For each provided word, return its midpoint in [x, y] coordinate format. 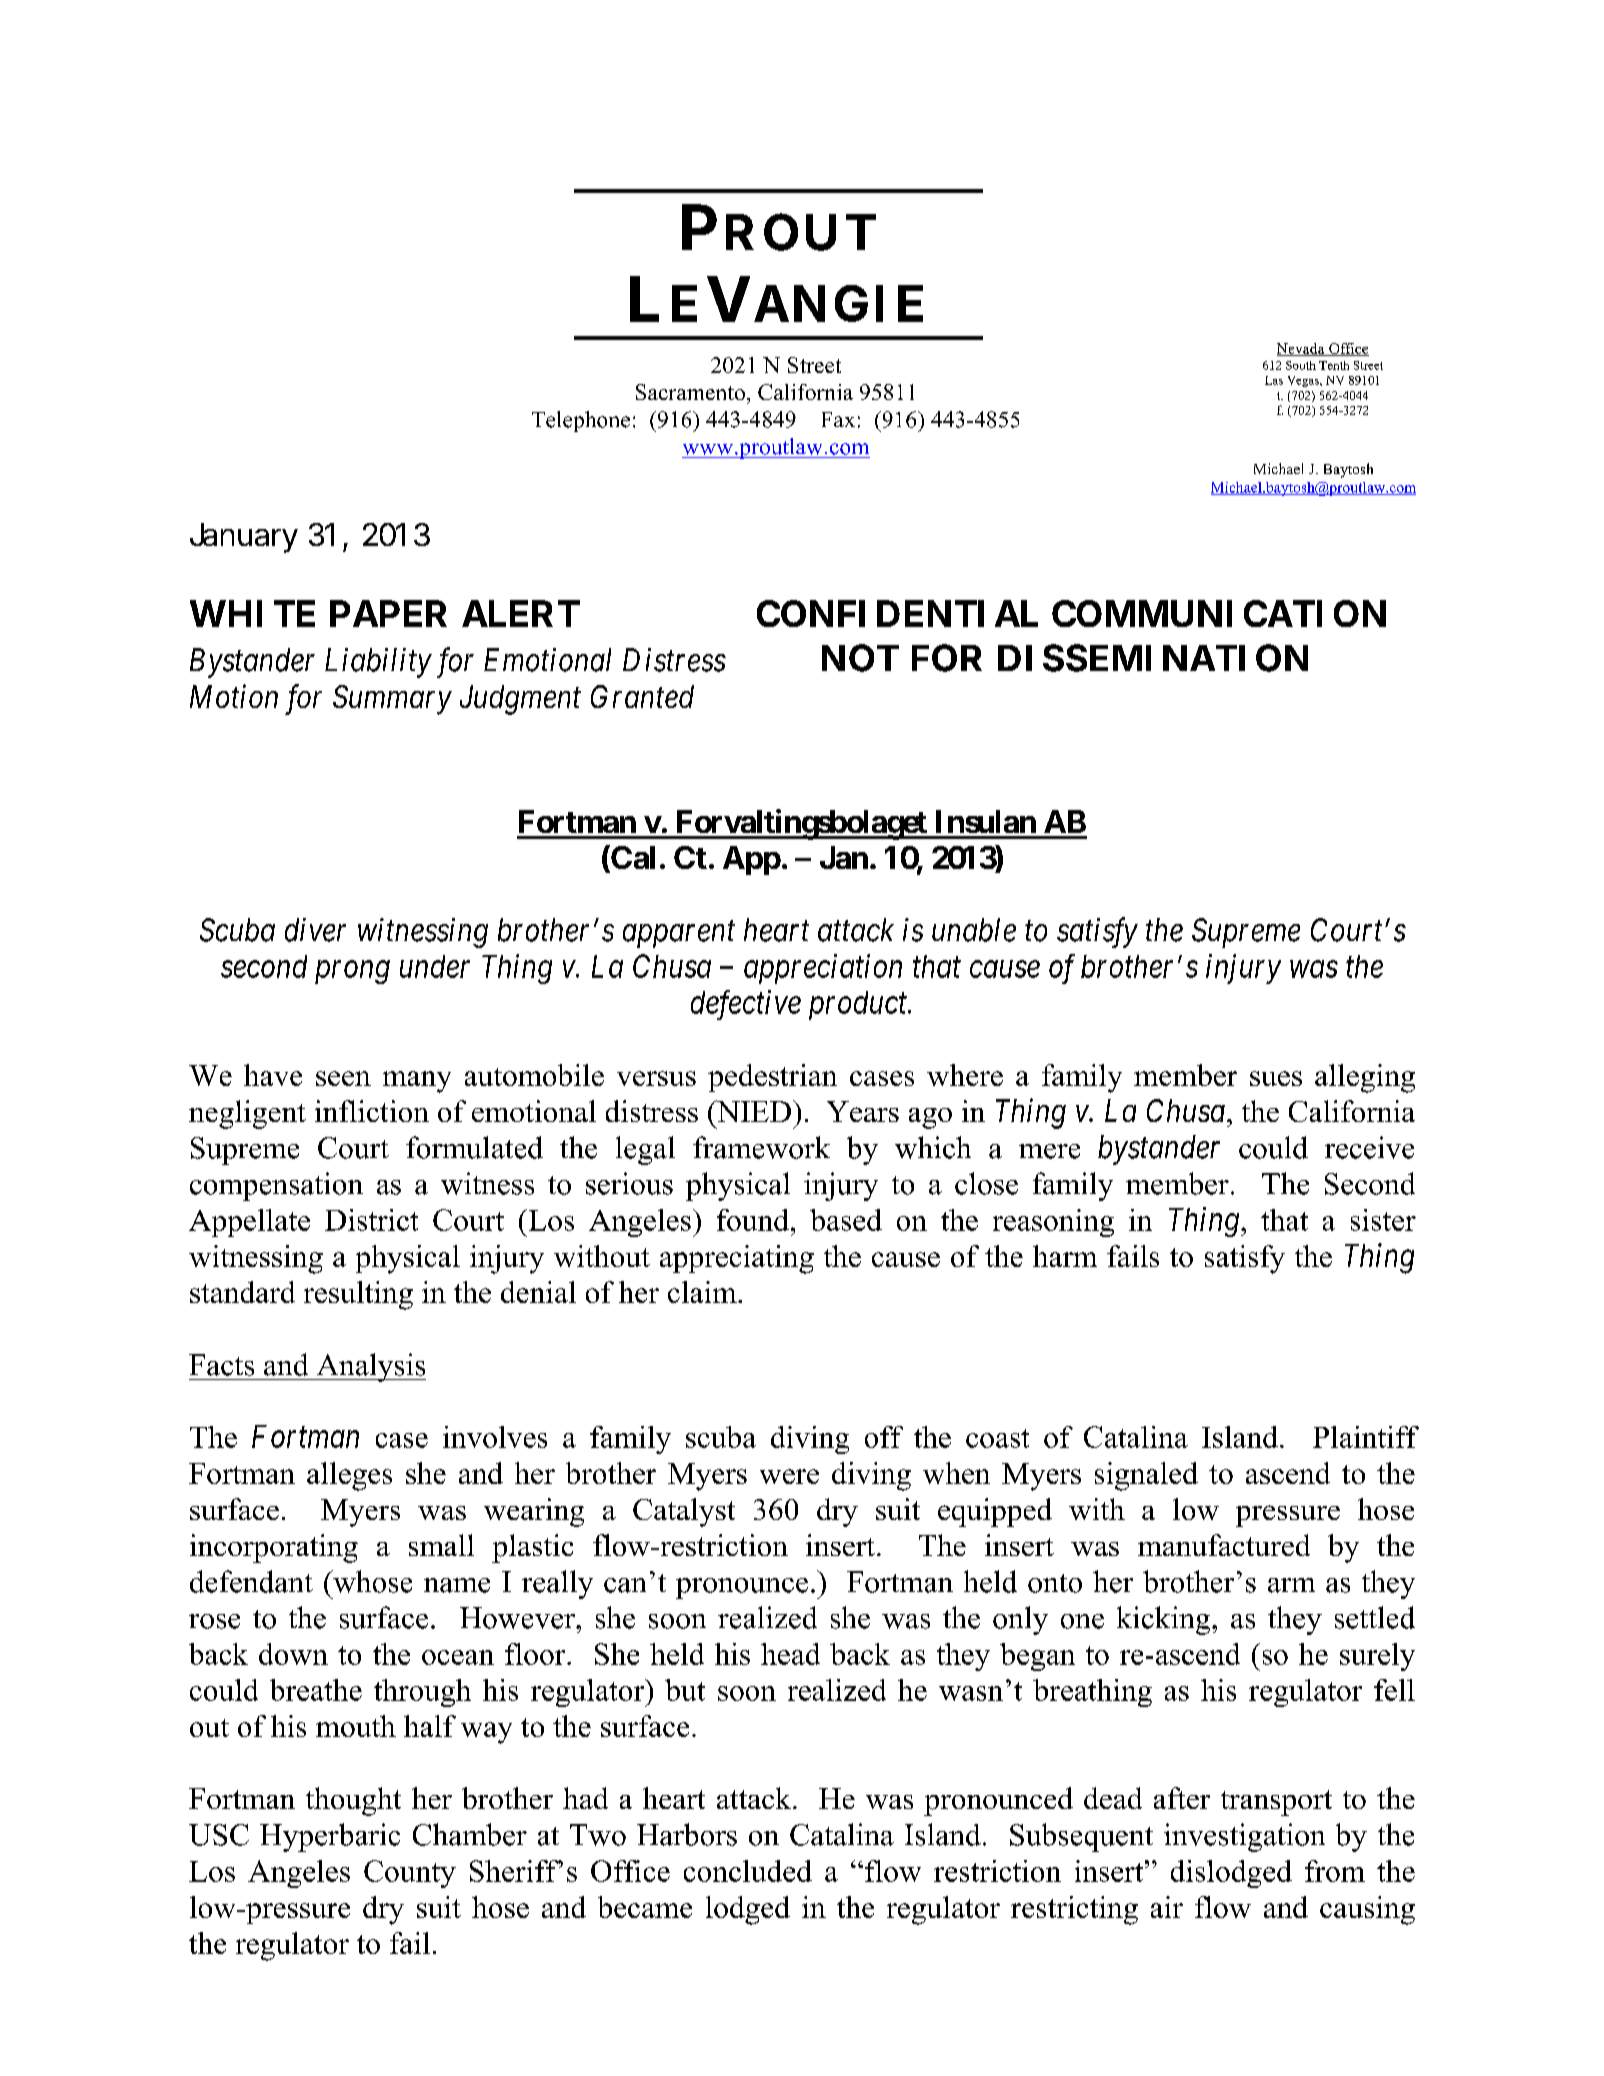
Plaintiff [1366, 1437]
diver [315, 930]
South [1301, 365]
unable [974, 930]
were [789, 1476]
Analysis [370, 1367]
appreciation [823, 969]
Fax [838, 419]
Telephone [581, 421]
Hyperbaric [330, 1837]
